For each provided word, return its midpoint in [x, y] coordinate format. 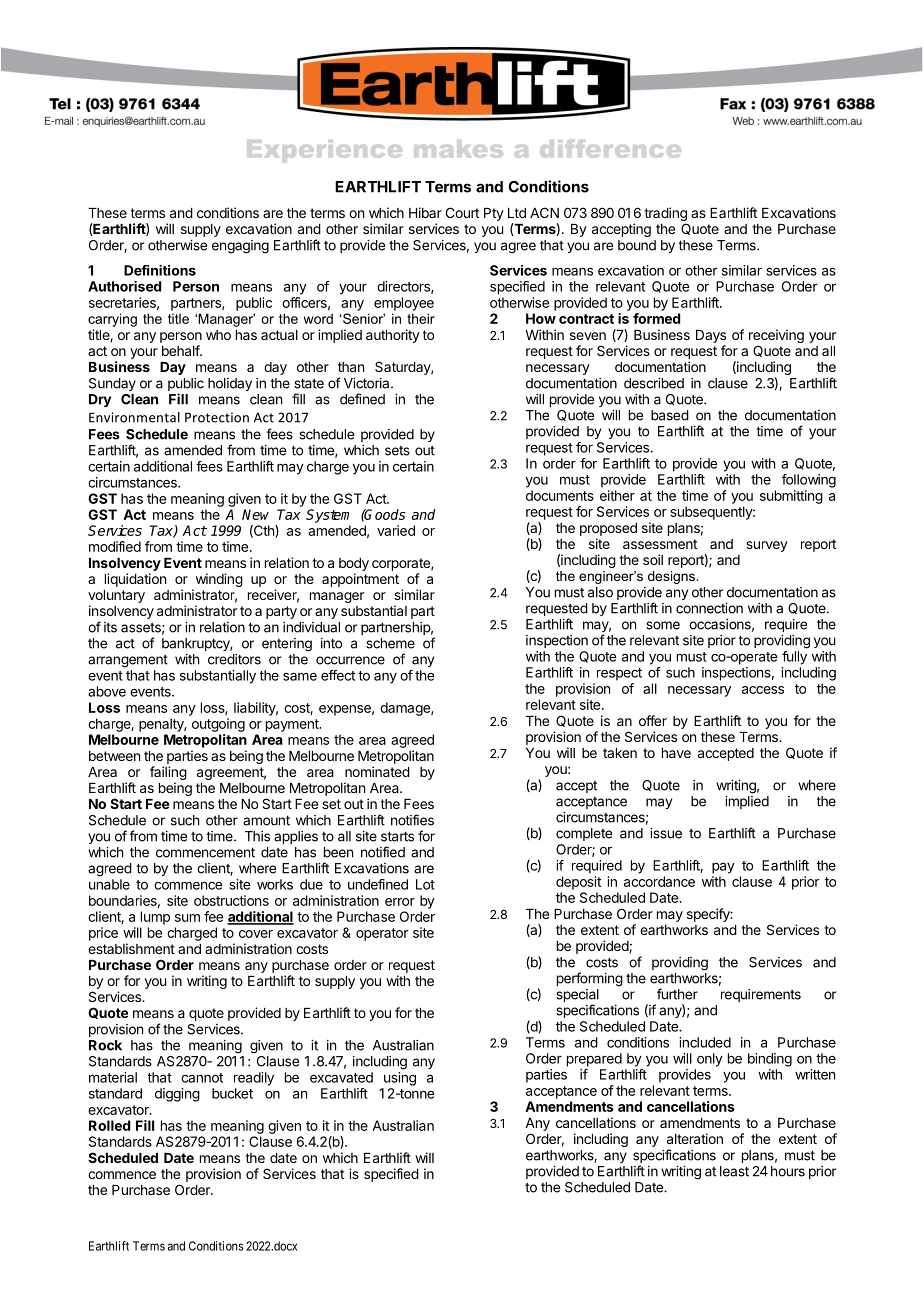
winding [218, 581]
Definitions [160, 270]
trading [665, 214]
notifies [412, 820]
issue [666, 833]
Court [462, 212]
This [257, 836]
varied [396, 530]
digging [177, 1095]
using [400, 1079]
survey [767, 546]
